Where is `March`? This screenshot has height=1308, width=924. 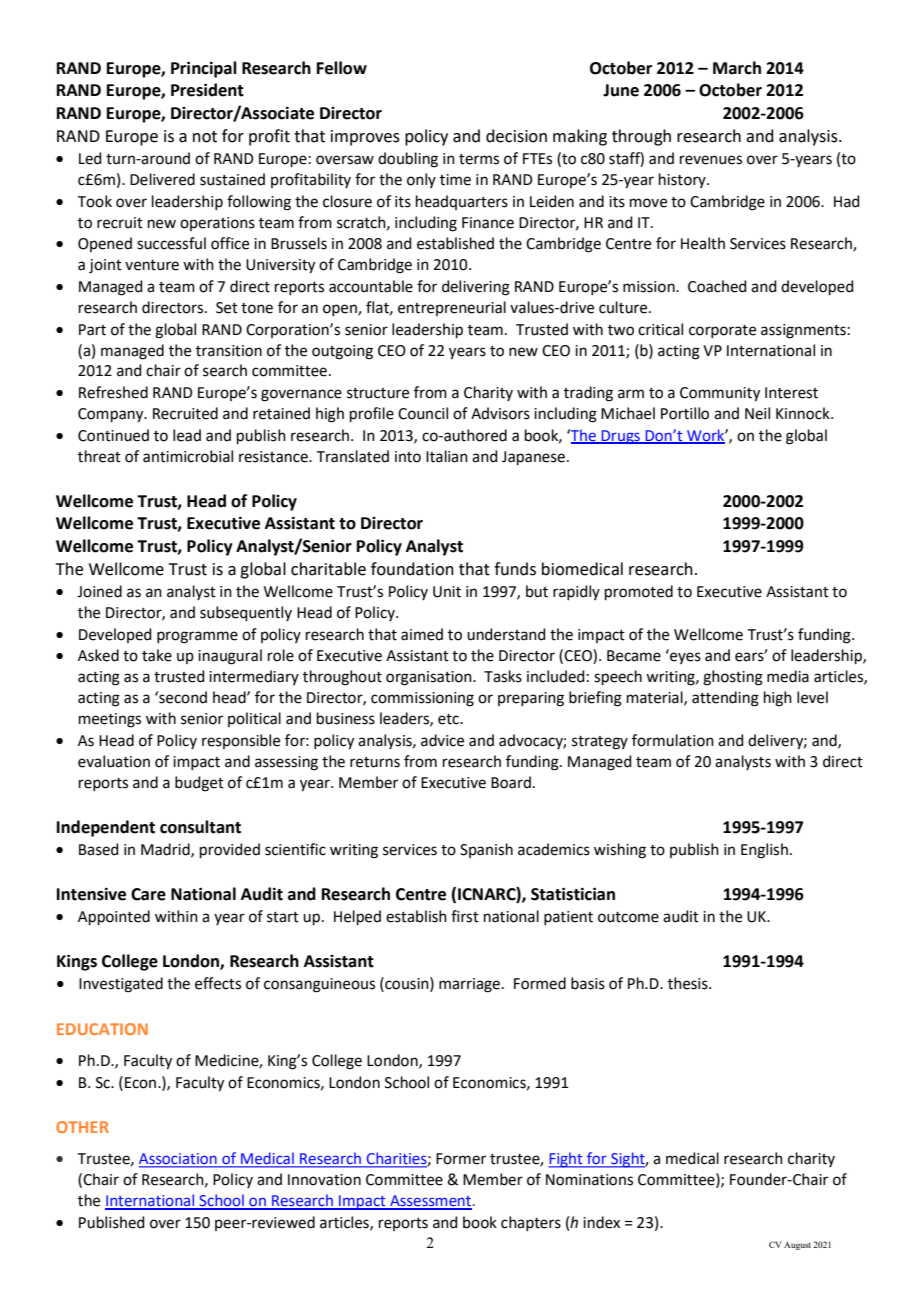 March is located at coordinates (737, 68).
